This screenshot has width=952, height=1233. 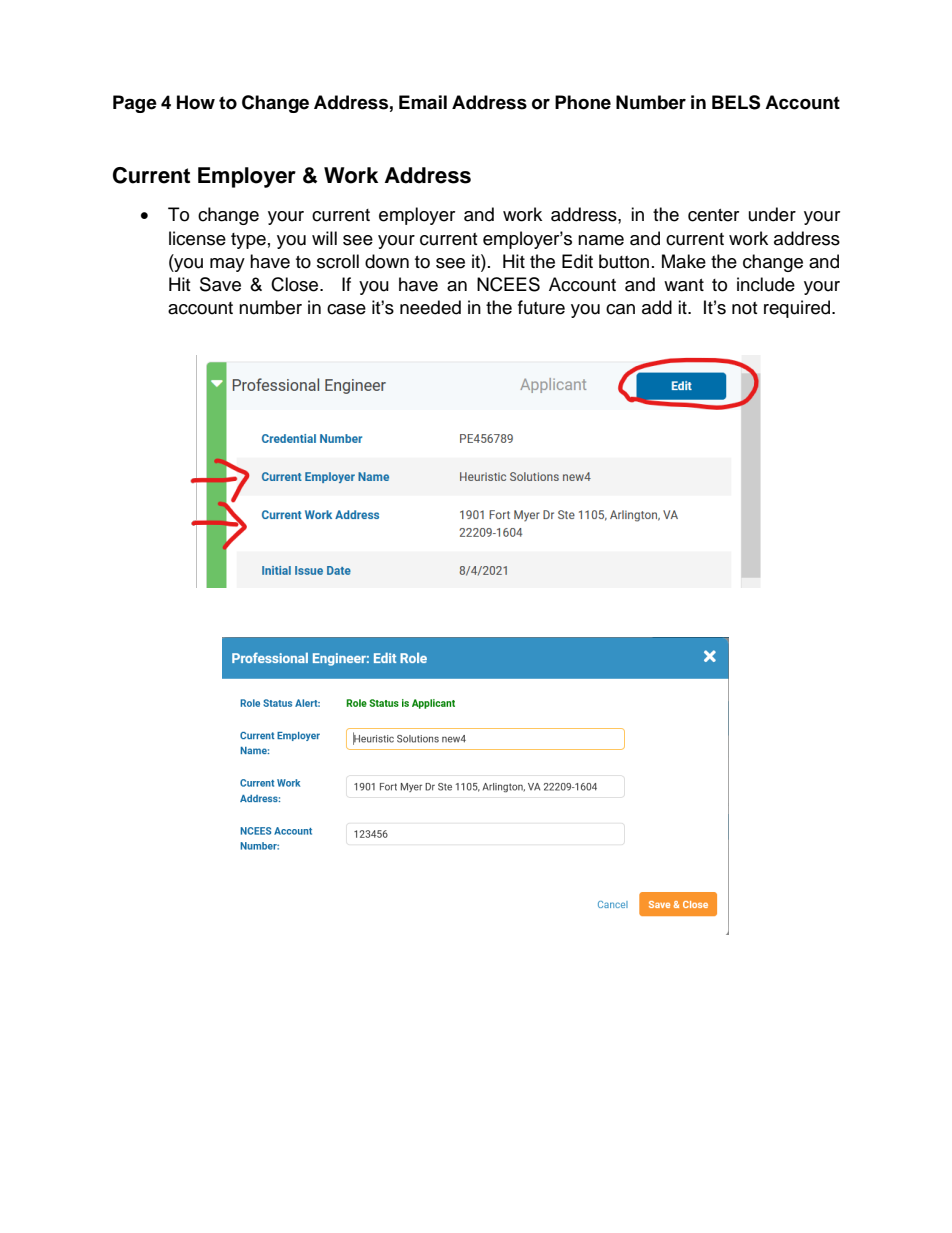 I want to click on license, so click(x=197, y=238).
